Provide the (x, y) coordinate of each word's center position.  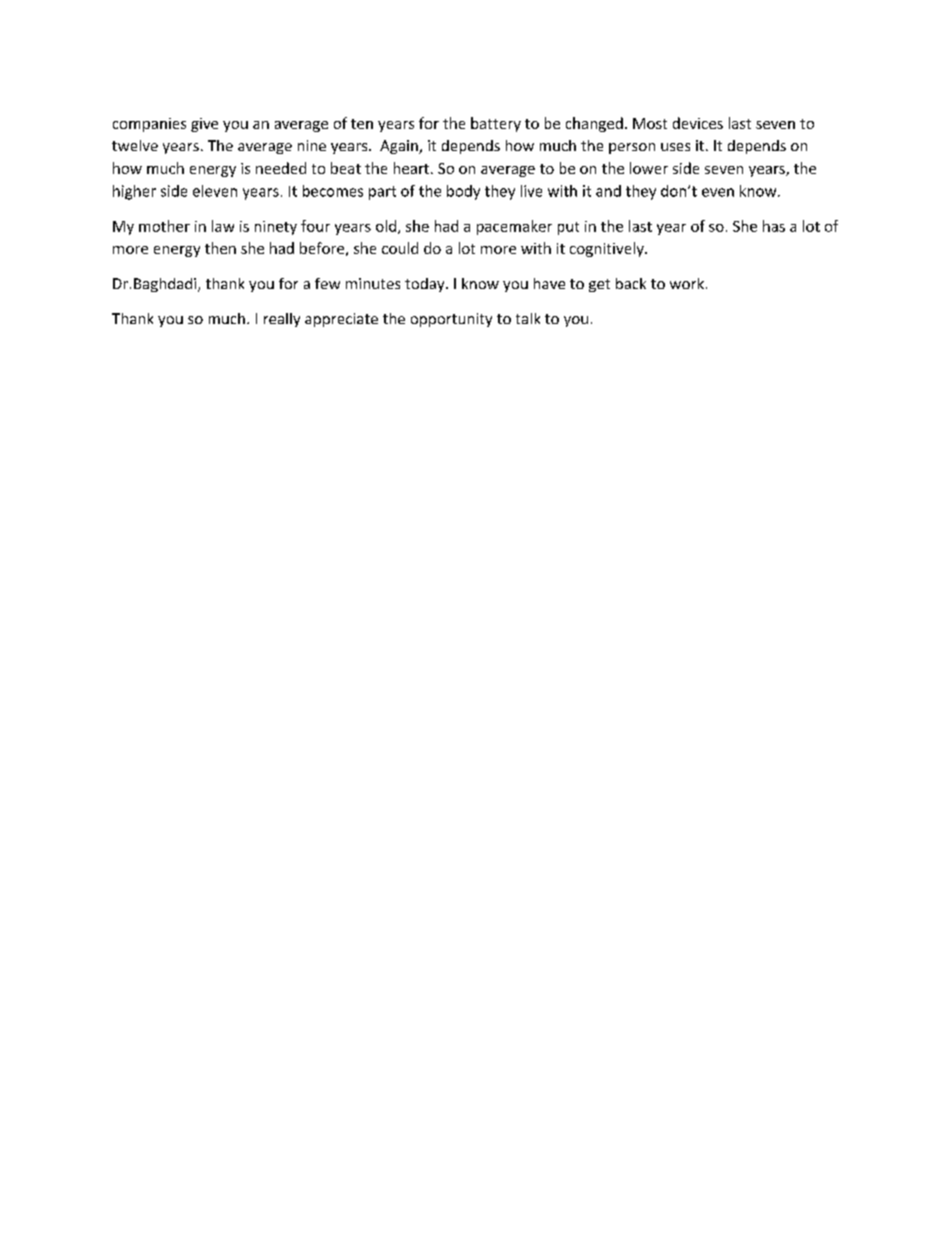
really (282, 320)
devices (698, 123)
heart (413, 168)
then (220, 248)
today (426, 285)
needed (281, 168)
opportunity (451, 320)
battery (496, 124)
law (223, 226)
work (687, 283)
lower (649, 168)
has (774, 226)
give (204, 125)
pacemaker (514, 227)
